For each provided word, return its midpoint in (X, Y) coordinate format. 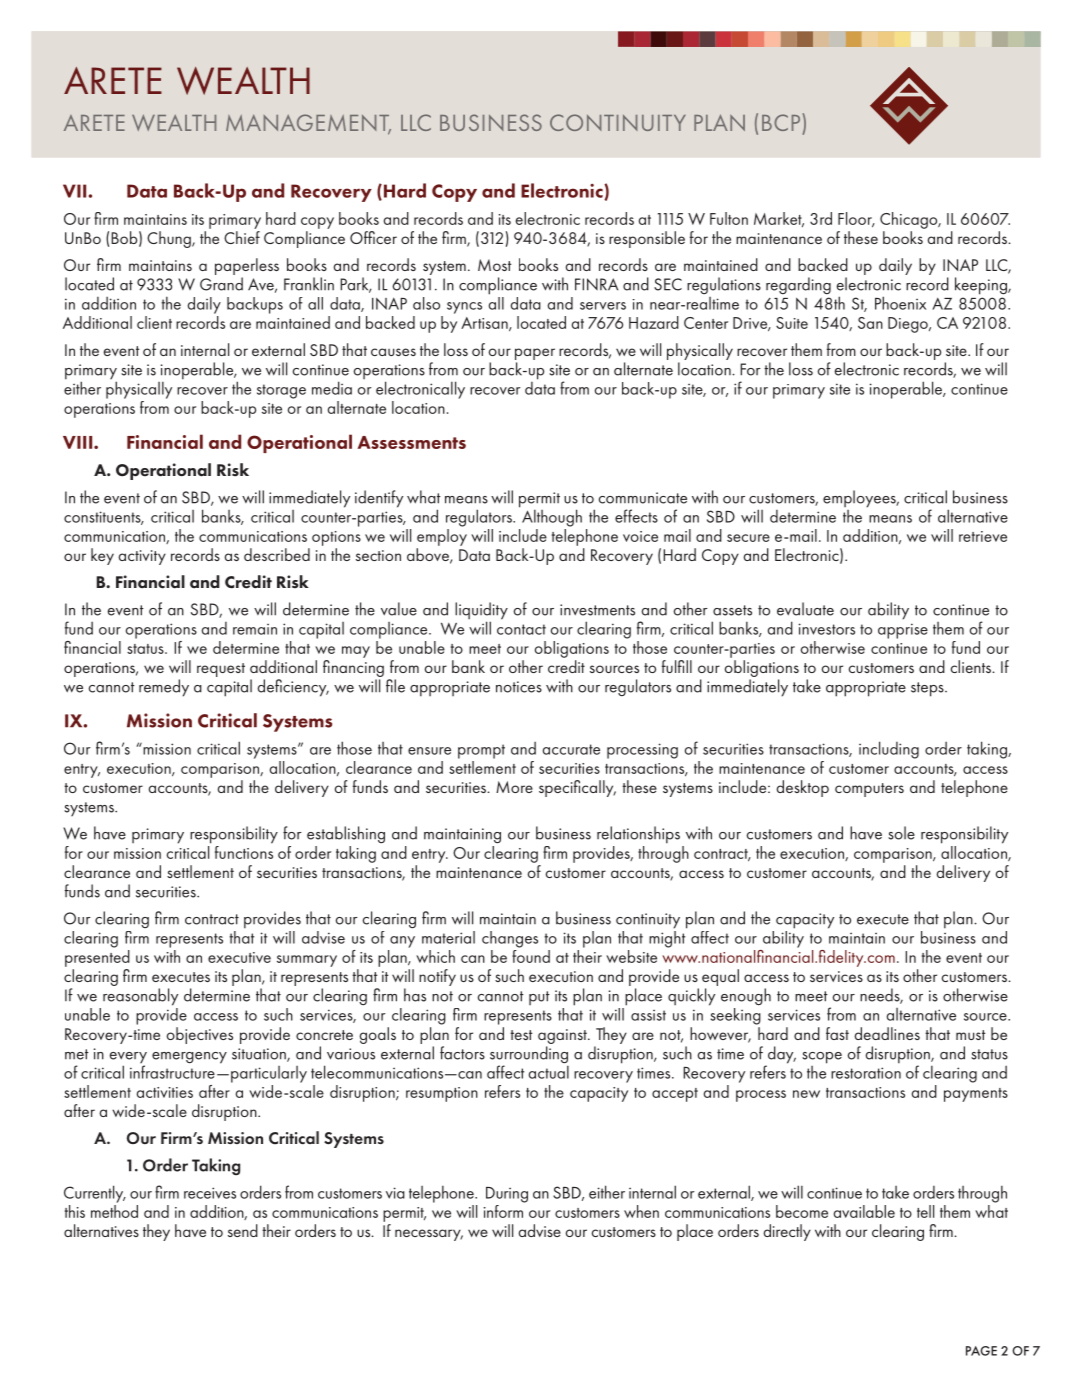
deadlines (887, 1033)
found (531, 955)
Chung (170, 239)
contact (521, 629)
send (243, 1230)
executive (239, 957)
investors (826, 629)
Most (495, 265)
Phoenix (900, 303)
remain (255, 629)
